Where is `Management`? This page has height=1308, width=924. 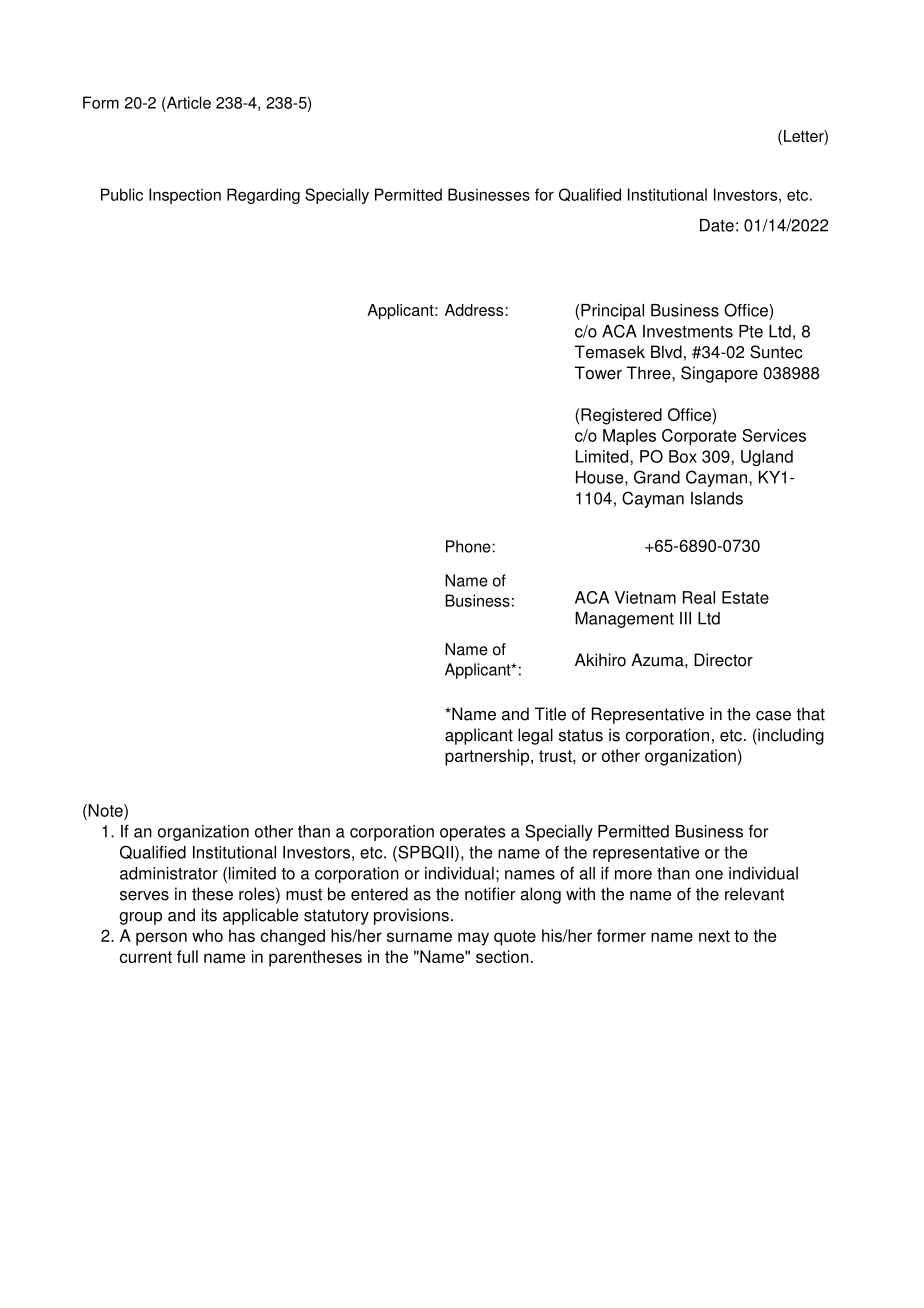
Management is located at coordinates (624, 620).
